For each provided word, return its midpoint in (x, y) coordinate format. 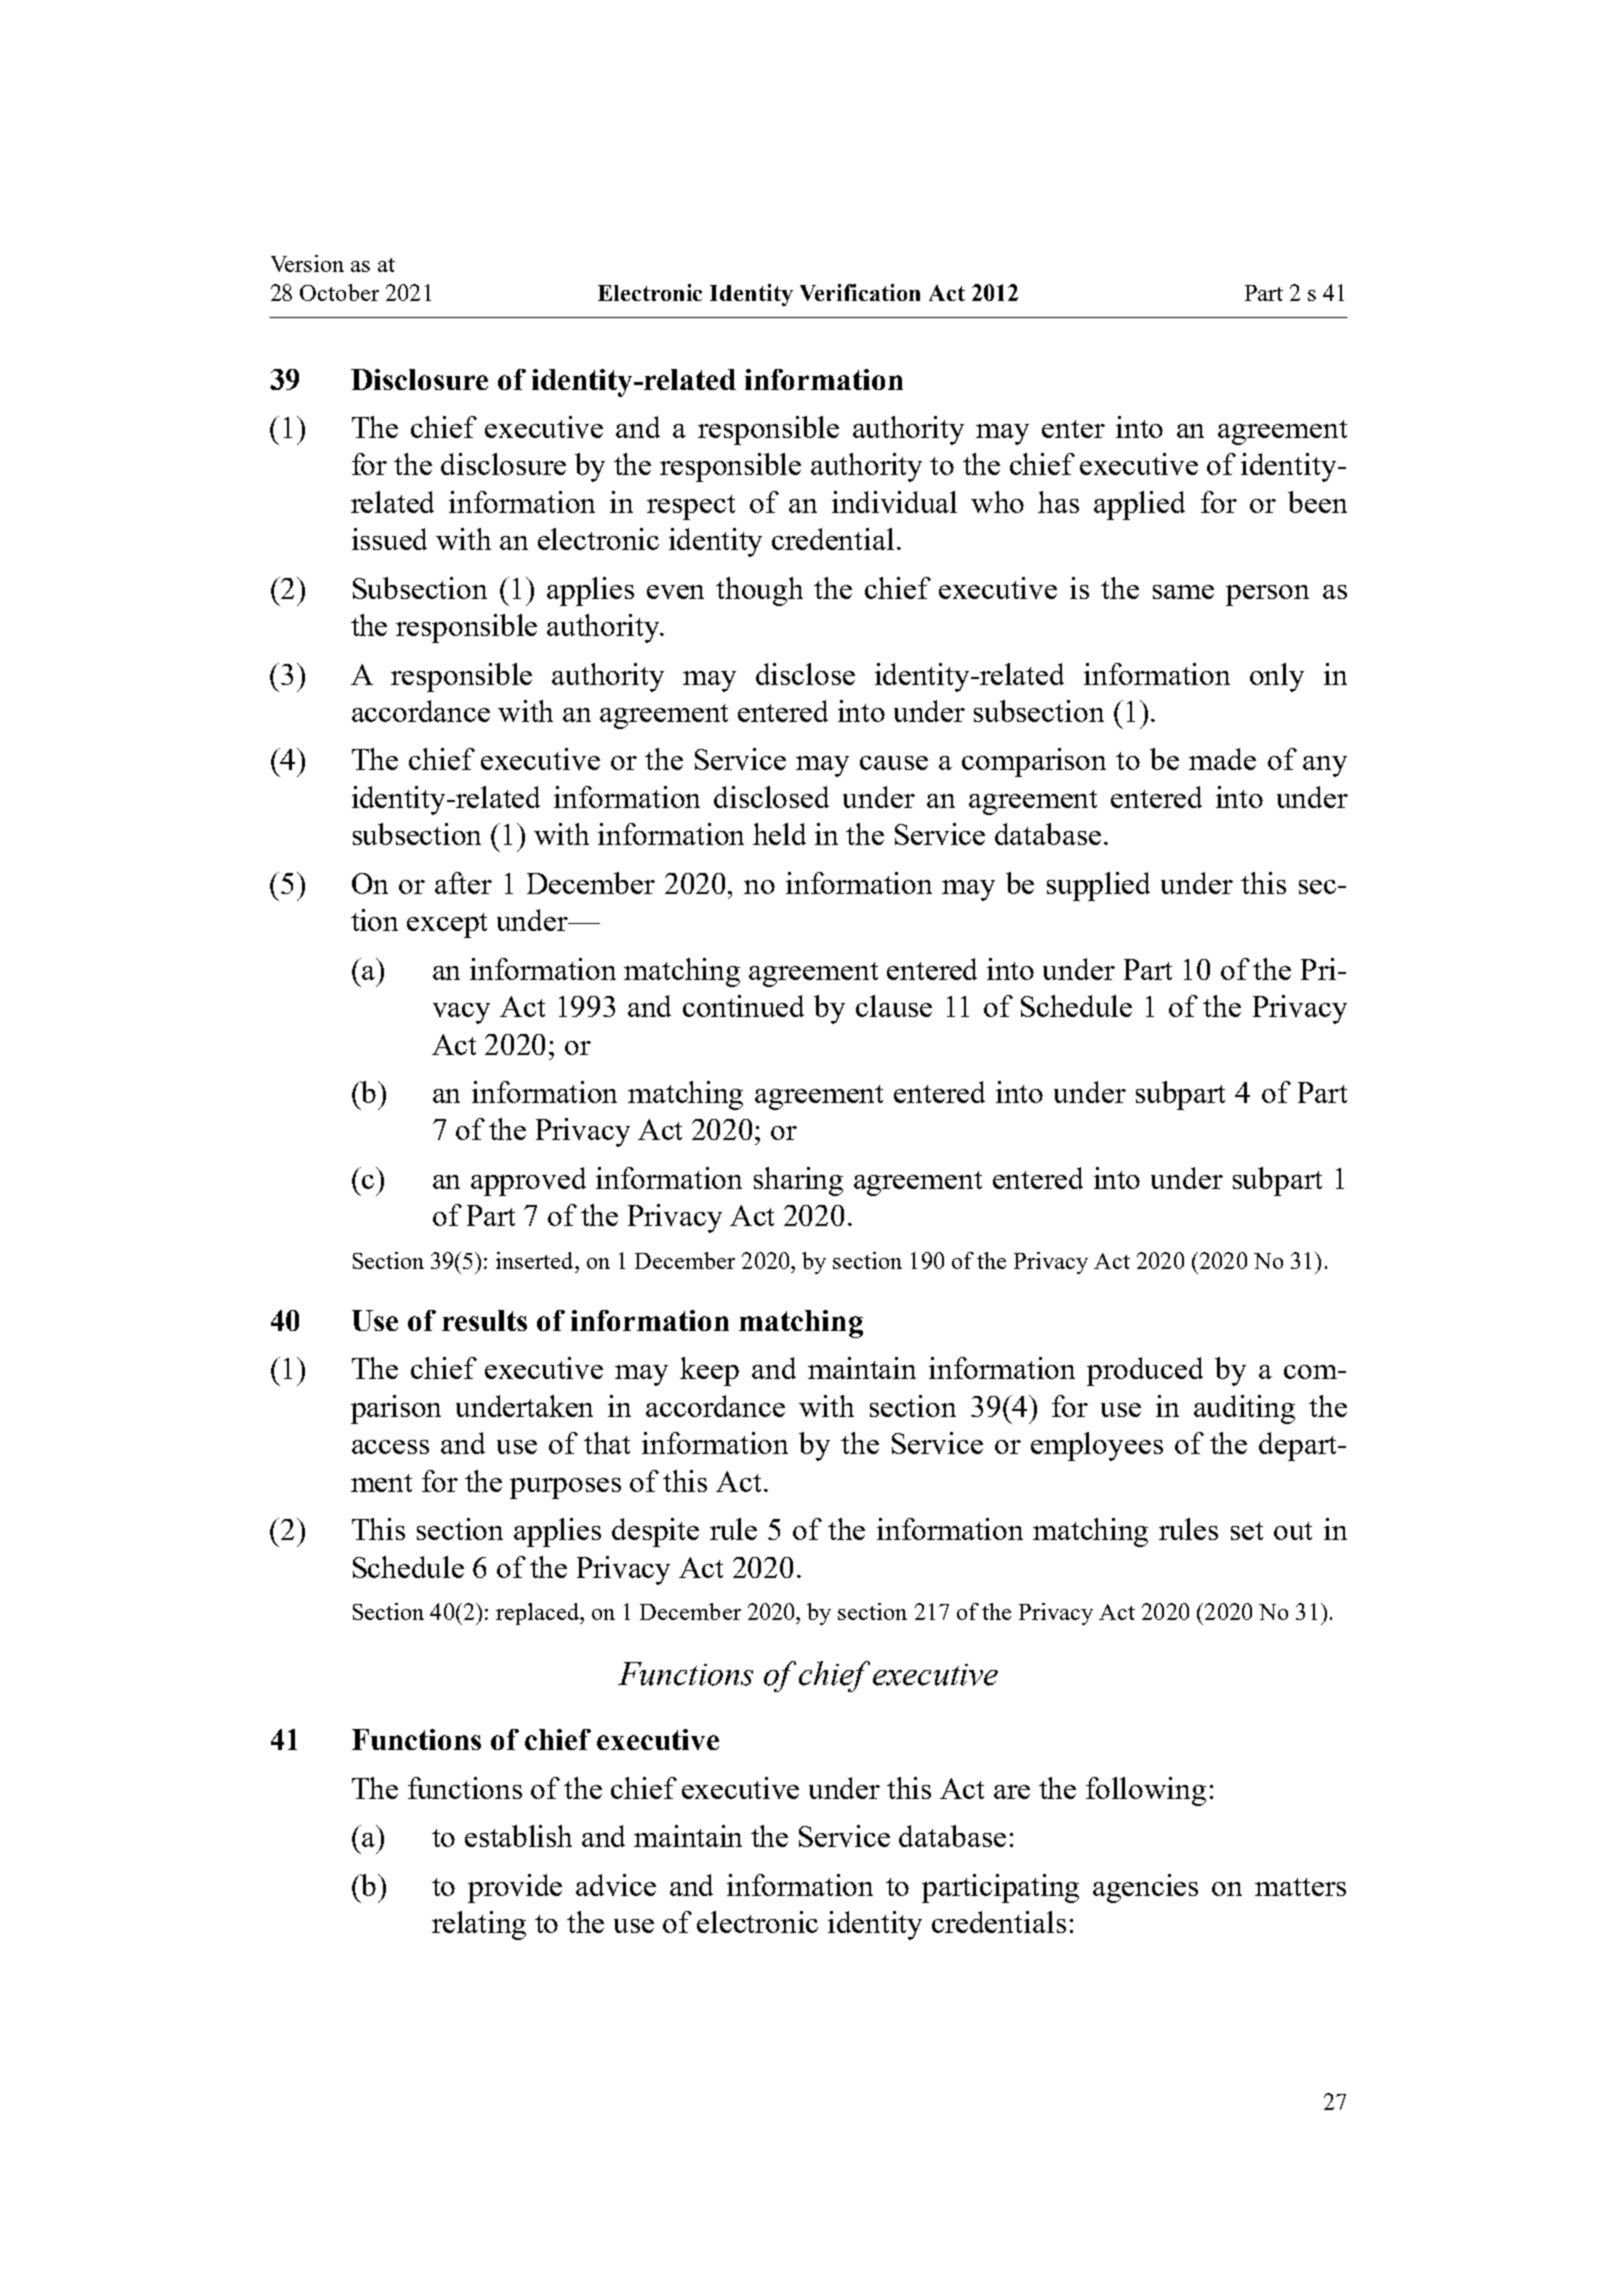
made (1222, 759)
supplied (1098, 886)
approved (528, 1181)
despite (655, 1532)
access (390, 1447)
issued (389, 539)
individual (894, 502)
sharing (798, 1181)
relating (479, 1925)
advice (616, 1885)
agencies (1145, 1888)
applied (1139, 505)
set (1247, 1531)
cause (894, 763)
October (339, 292)
